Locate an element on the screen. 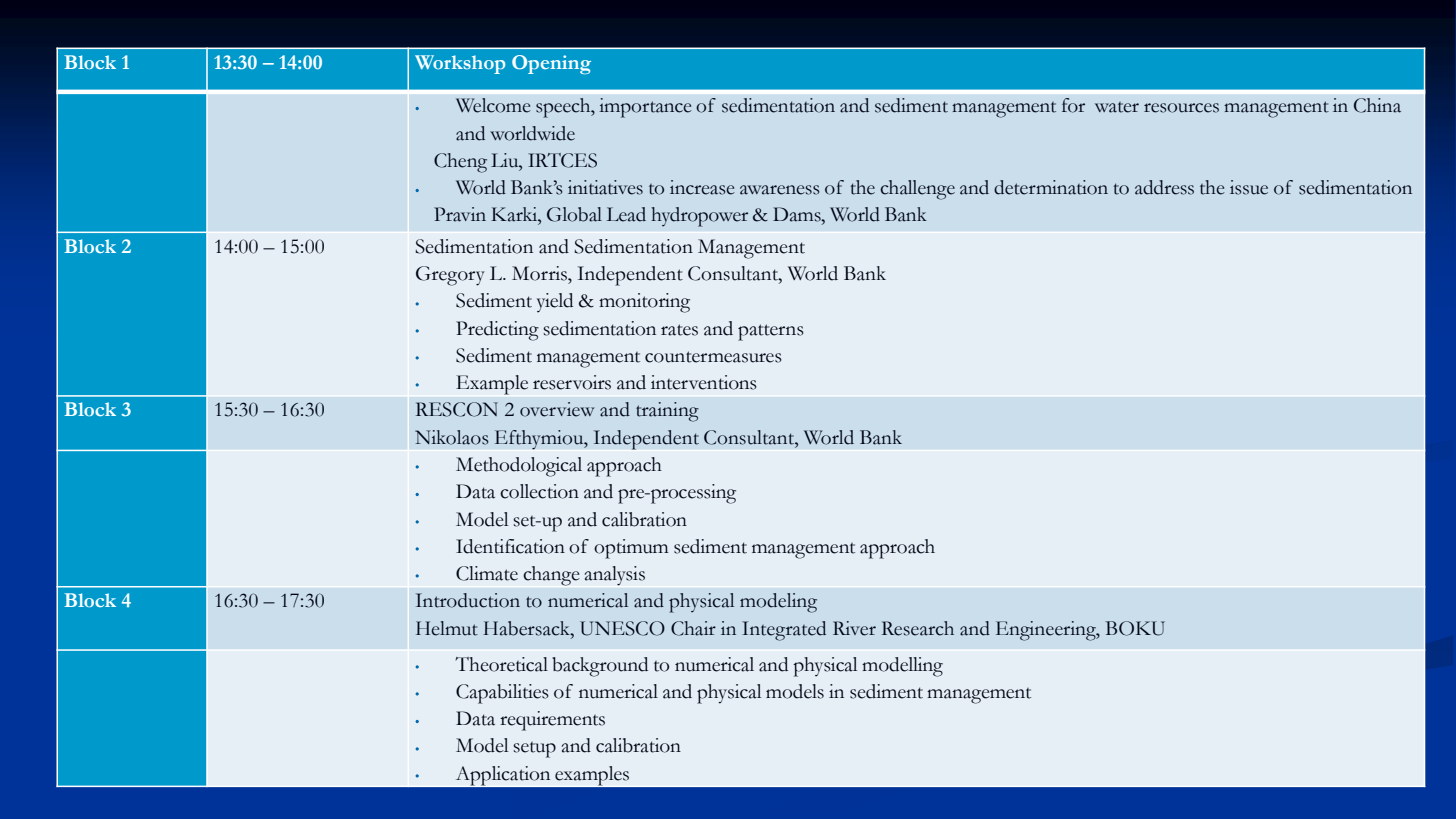  patterns is located at coordinates (771, 332).
